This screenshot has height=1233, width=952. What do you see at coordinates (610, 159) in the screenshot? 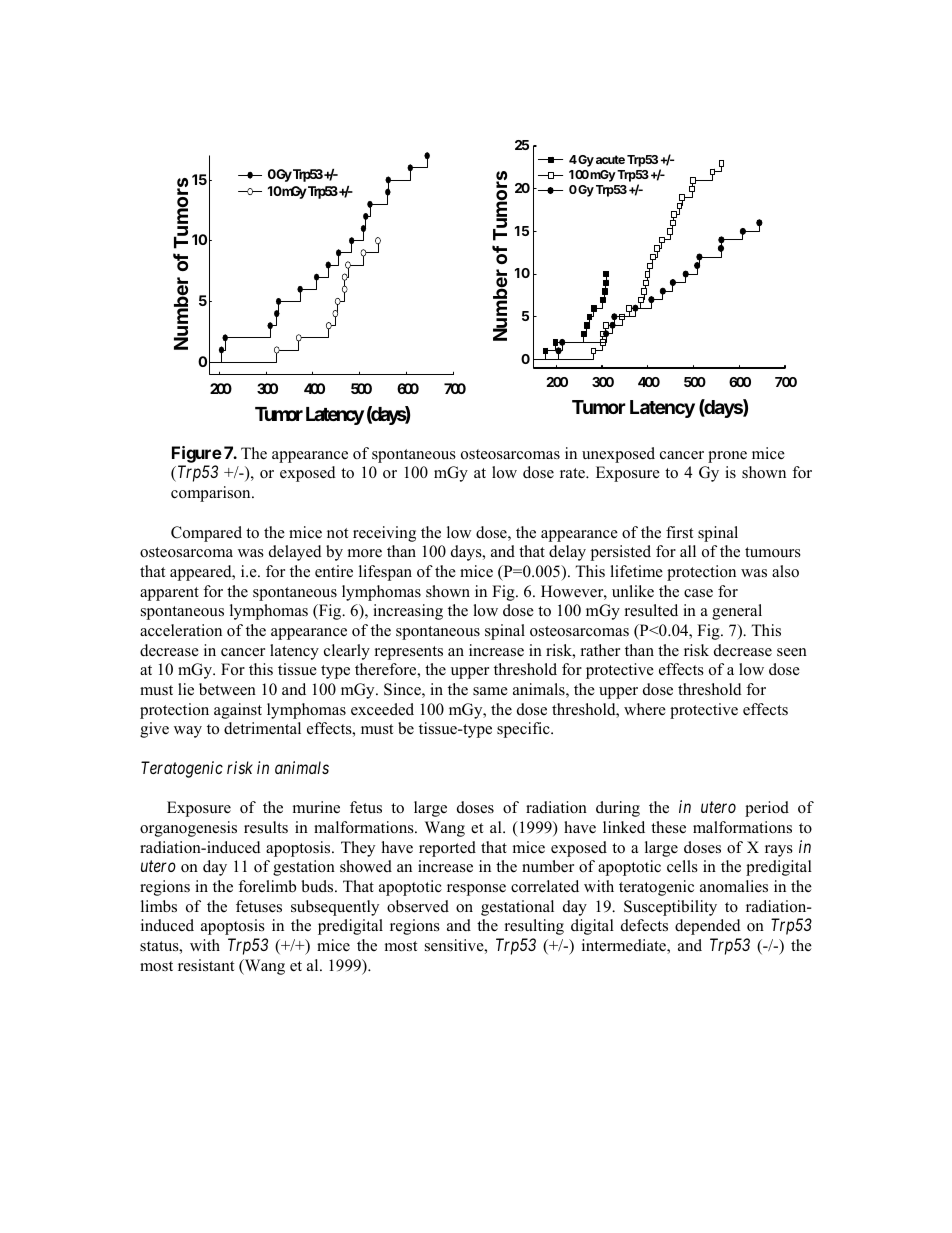
I see `acute` at bounding box center [610, 159].
